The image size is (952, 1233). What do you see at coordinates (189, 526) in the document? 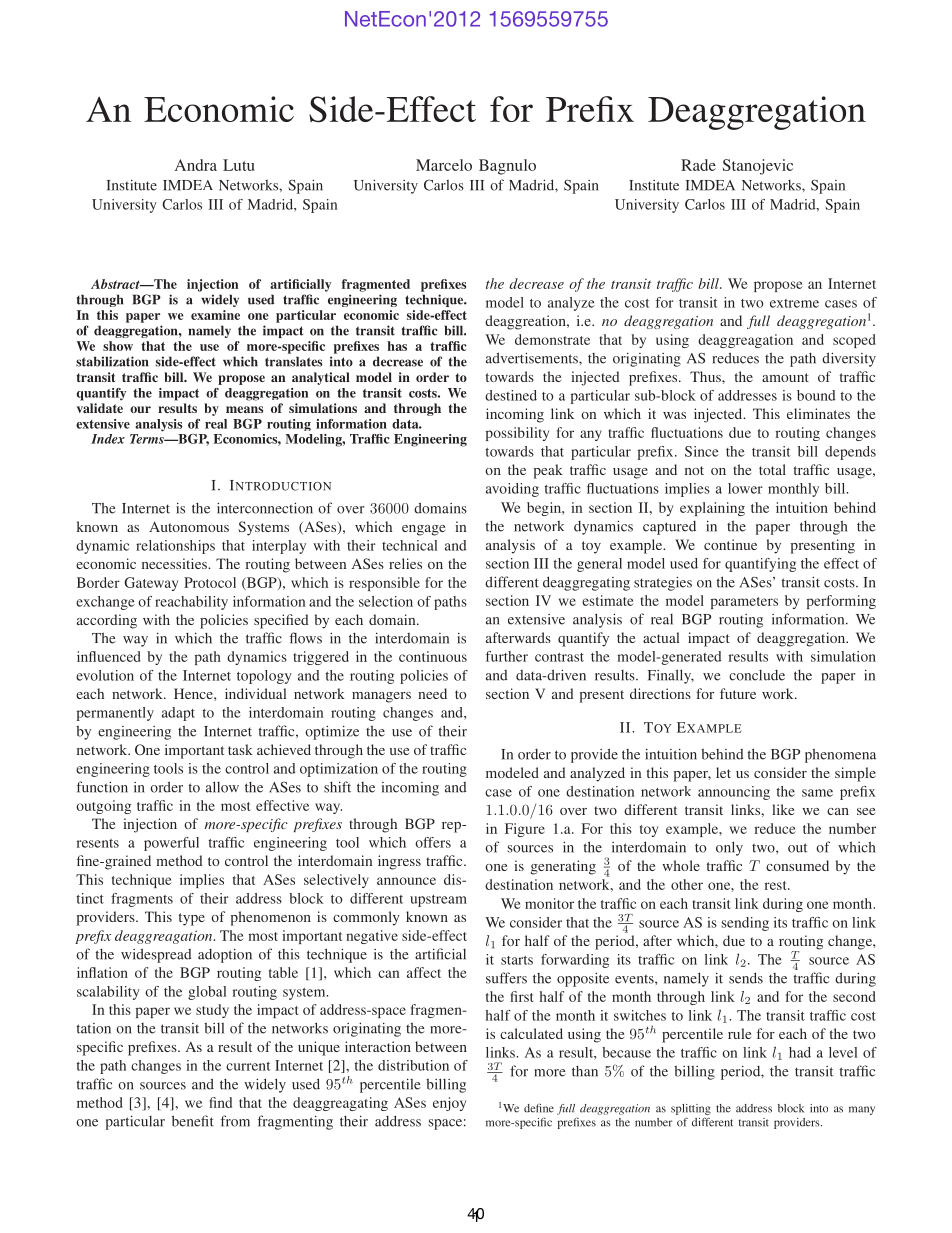
I see `Autonomous` at bounding box center [189, 526].
